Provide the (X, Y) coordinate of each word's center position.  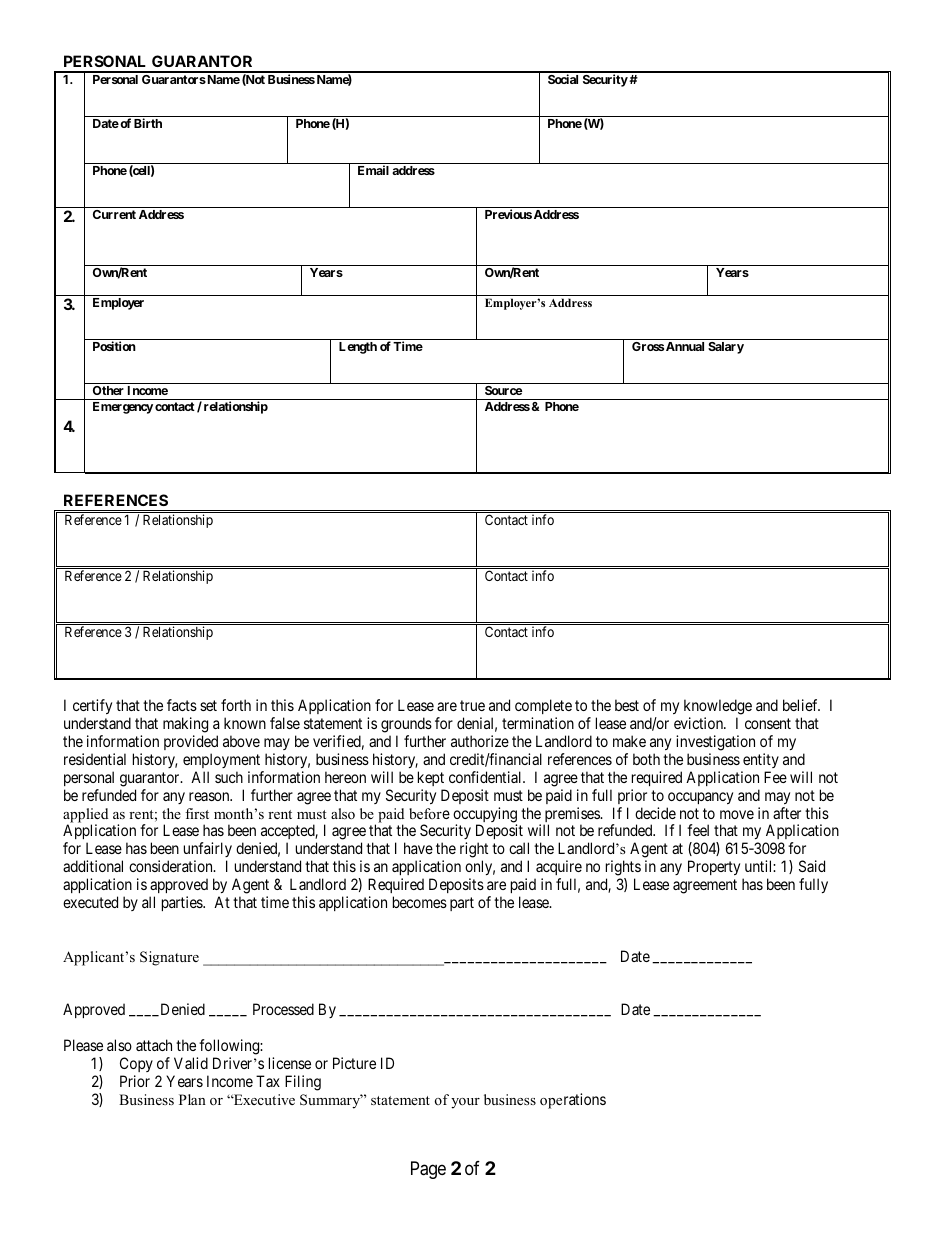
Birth (148, 123)
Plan (192, 1099)
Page (428, 1170)
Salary (726, 348)
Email (373, 170)
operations (573, 1101)
